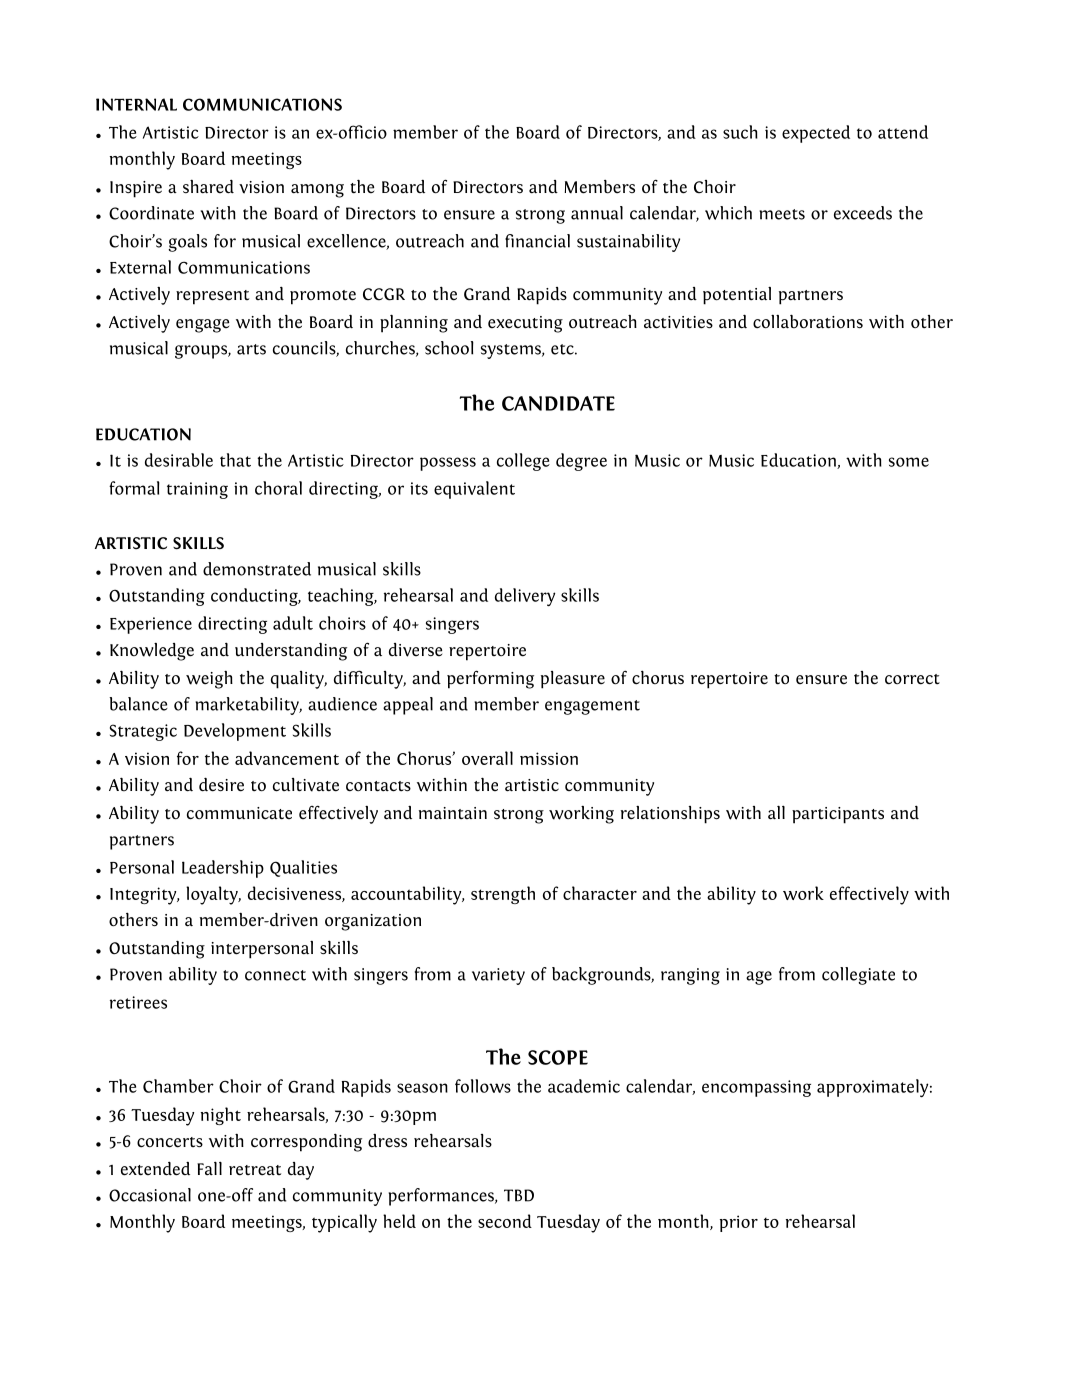 The height and width of the screenshot is (1389, 1074). Describe the element at coordinates (209, 680) in the screenshot. I see `weigh` at that location.
